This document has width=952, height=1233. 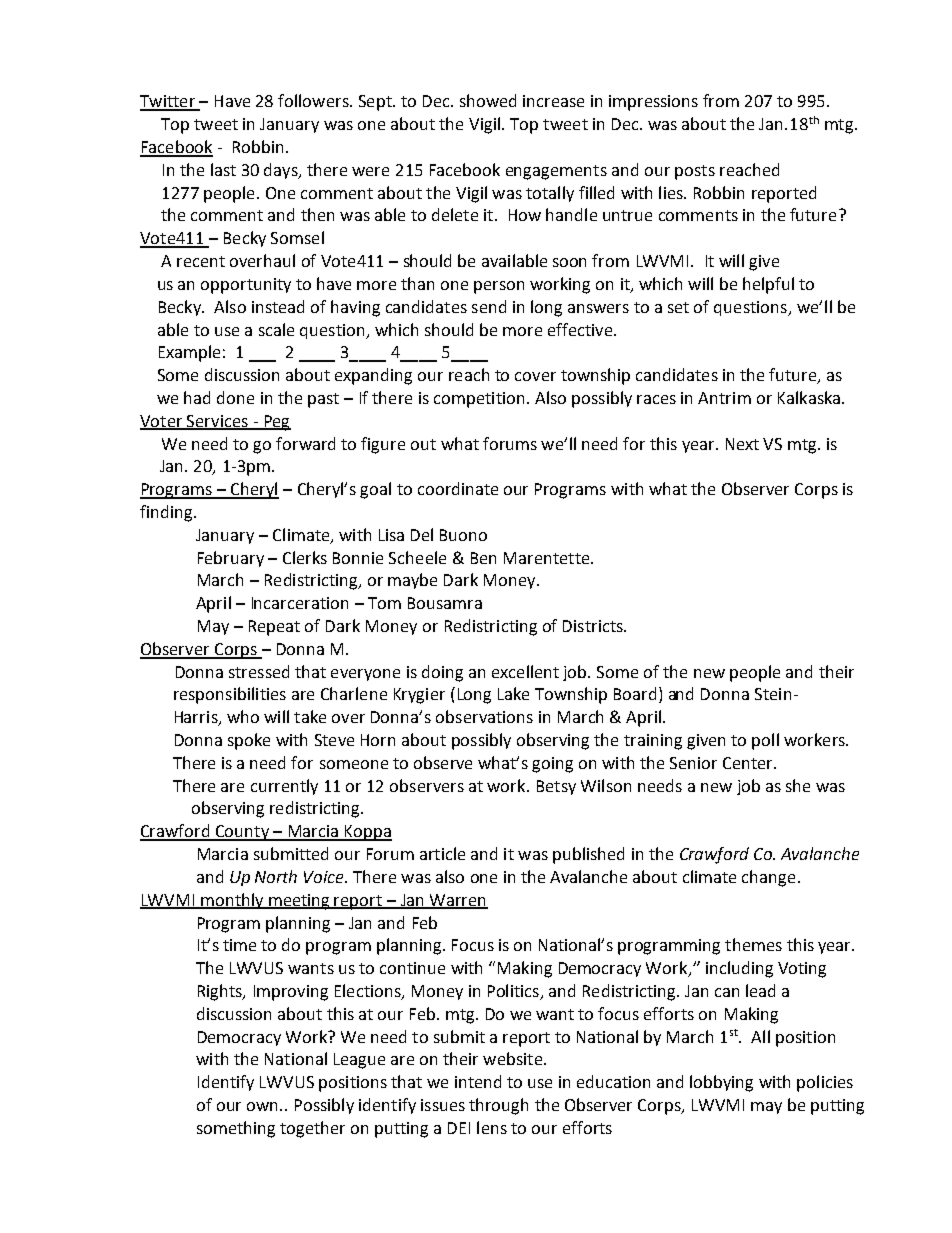 I want to click on last, so click(x=223, y=169).
